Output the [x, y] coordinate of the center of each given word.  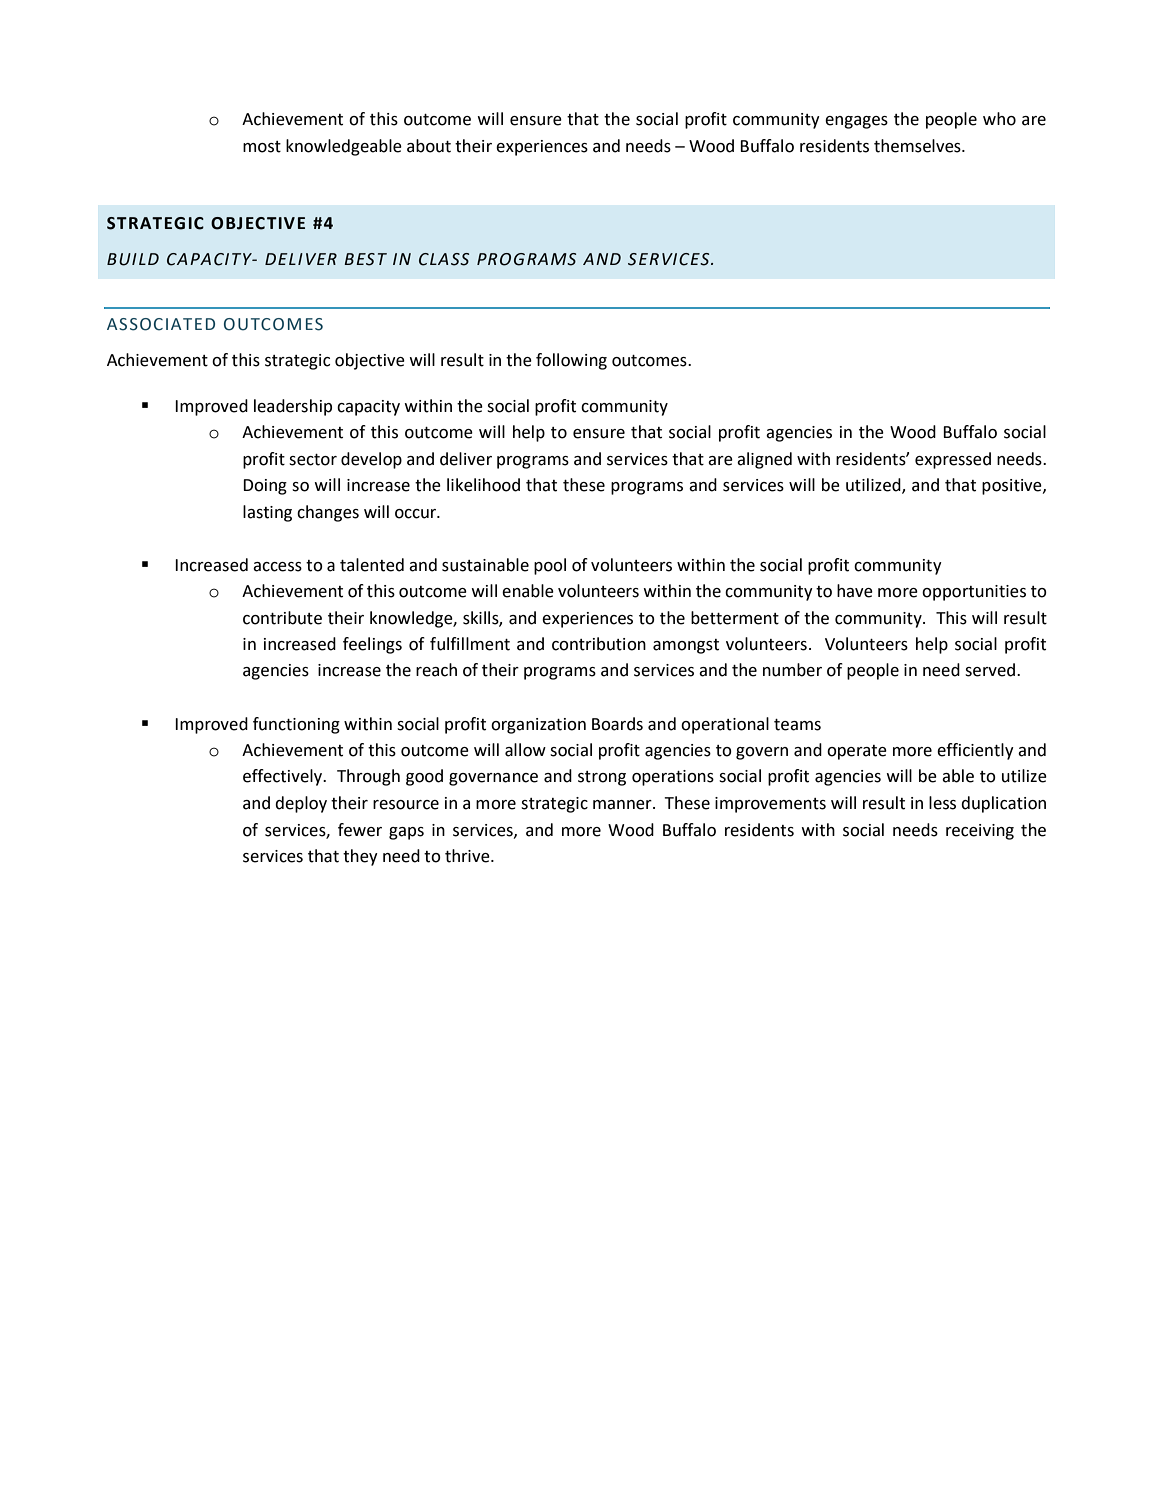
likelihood [483, 485]
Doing [265, 487]
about [429, 146]
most [262, 147]
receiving [980, 832]
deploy [301, 804]
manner [623, 805]
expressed [953, 460]
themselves [918, 146]
